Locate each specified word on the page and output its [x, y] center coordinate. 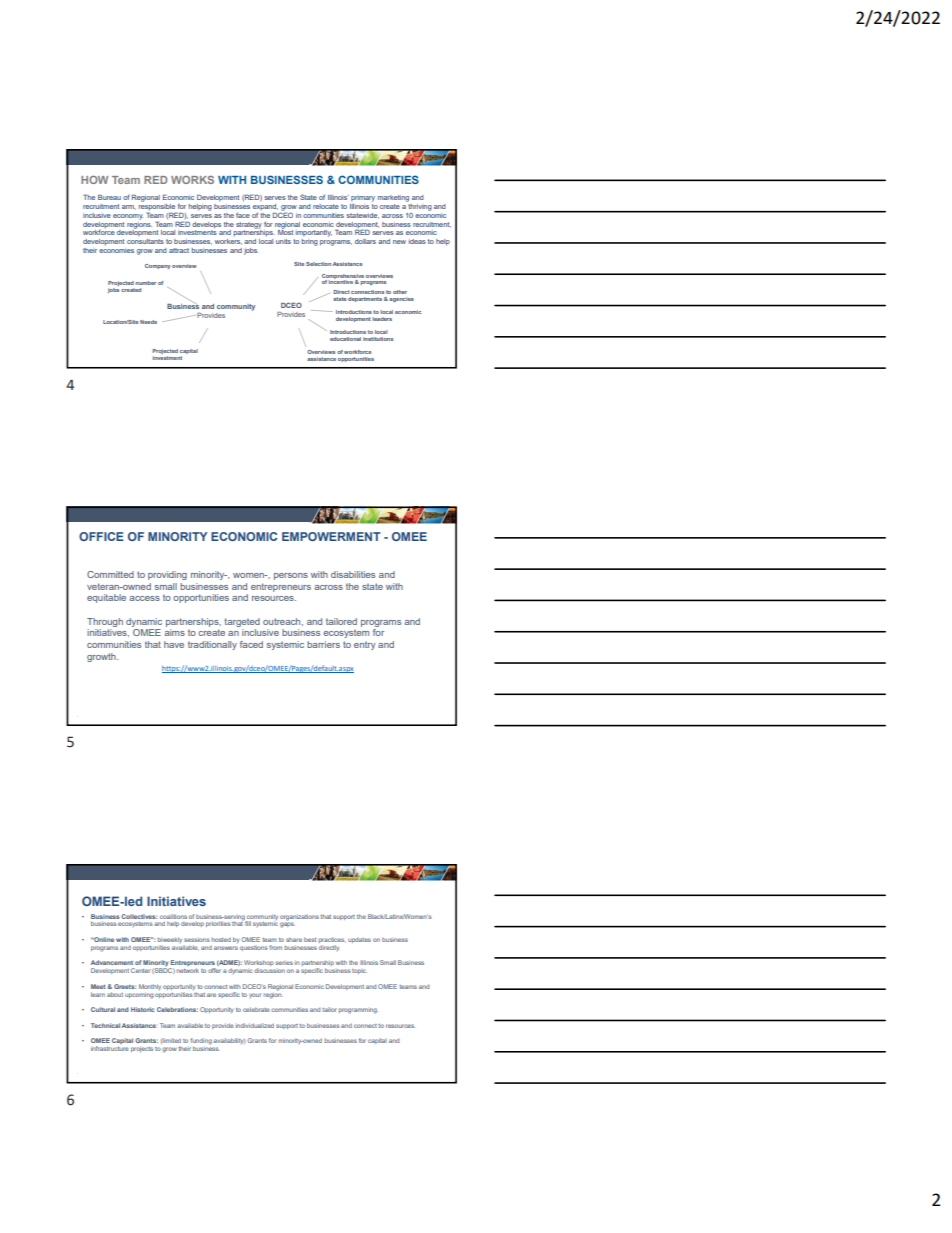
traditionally [212, 645]
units [283, 241]
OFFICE [101, 536]
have [174, 644]
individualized [255, 1025]
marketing [393, 198]
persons [291, 576]
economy [128, 217]
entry [365, 645]
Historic [142, 1009]
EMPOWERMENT [331, 536]
